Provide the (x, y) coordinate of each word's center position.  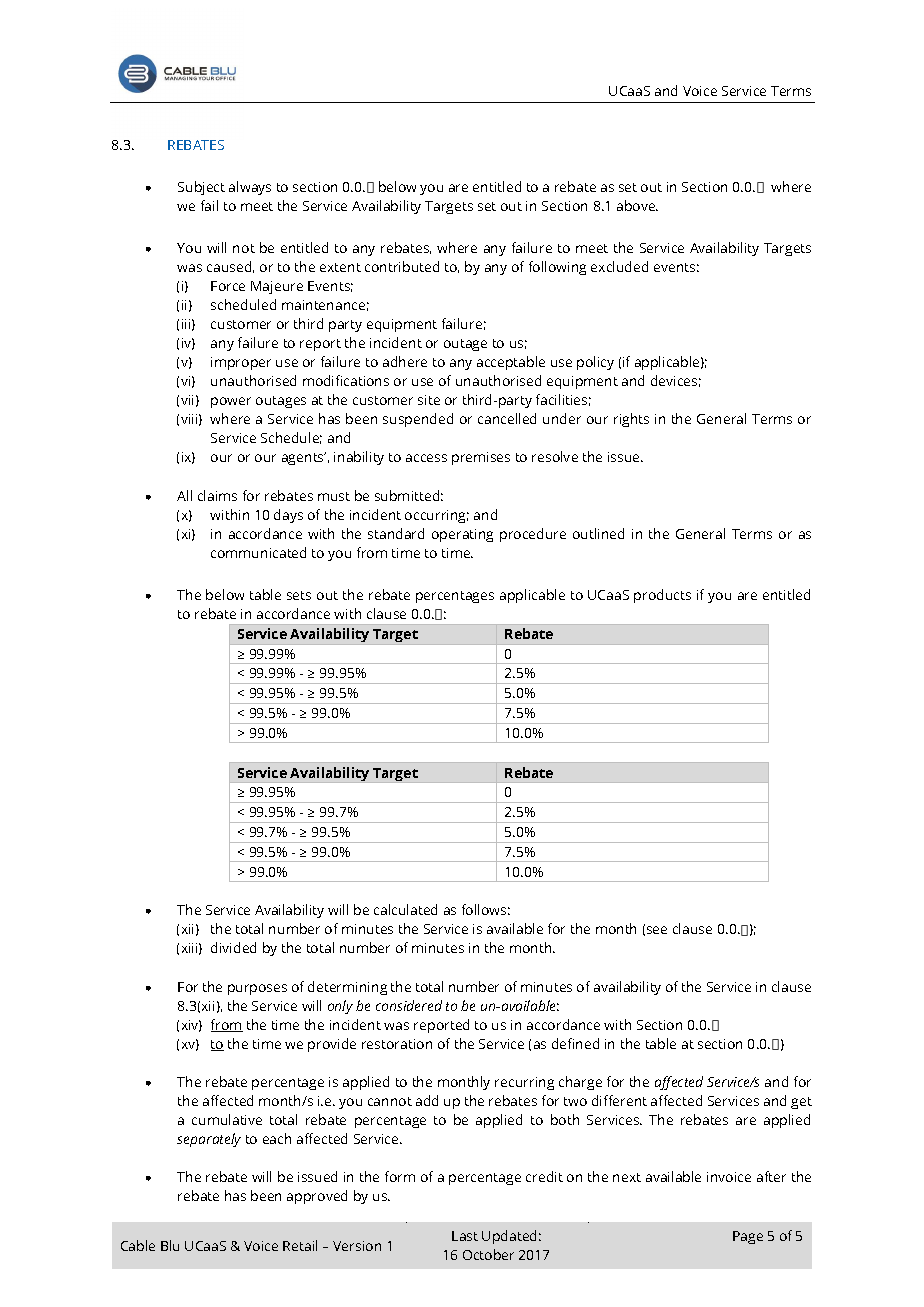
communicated (258, 552)
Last (465, 1236)
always (250, 188)
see (657, 930)
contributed (402, 266)
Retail (300, 1245)
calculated (405, 909)
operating (462, 535)
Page (748, 1237)
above (637, 205)
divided (233, 947)
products (662, 596)
